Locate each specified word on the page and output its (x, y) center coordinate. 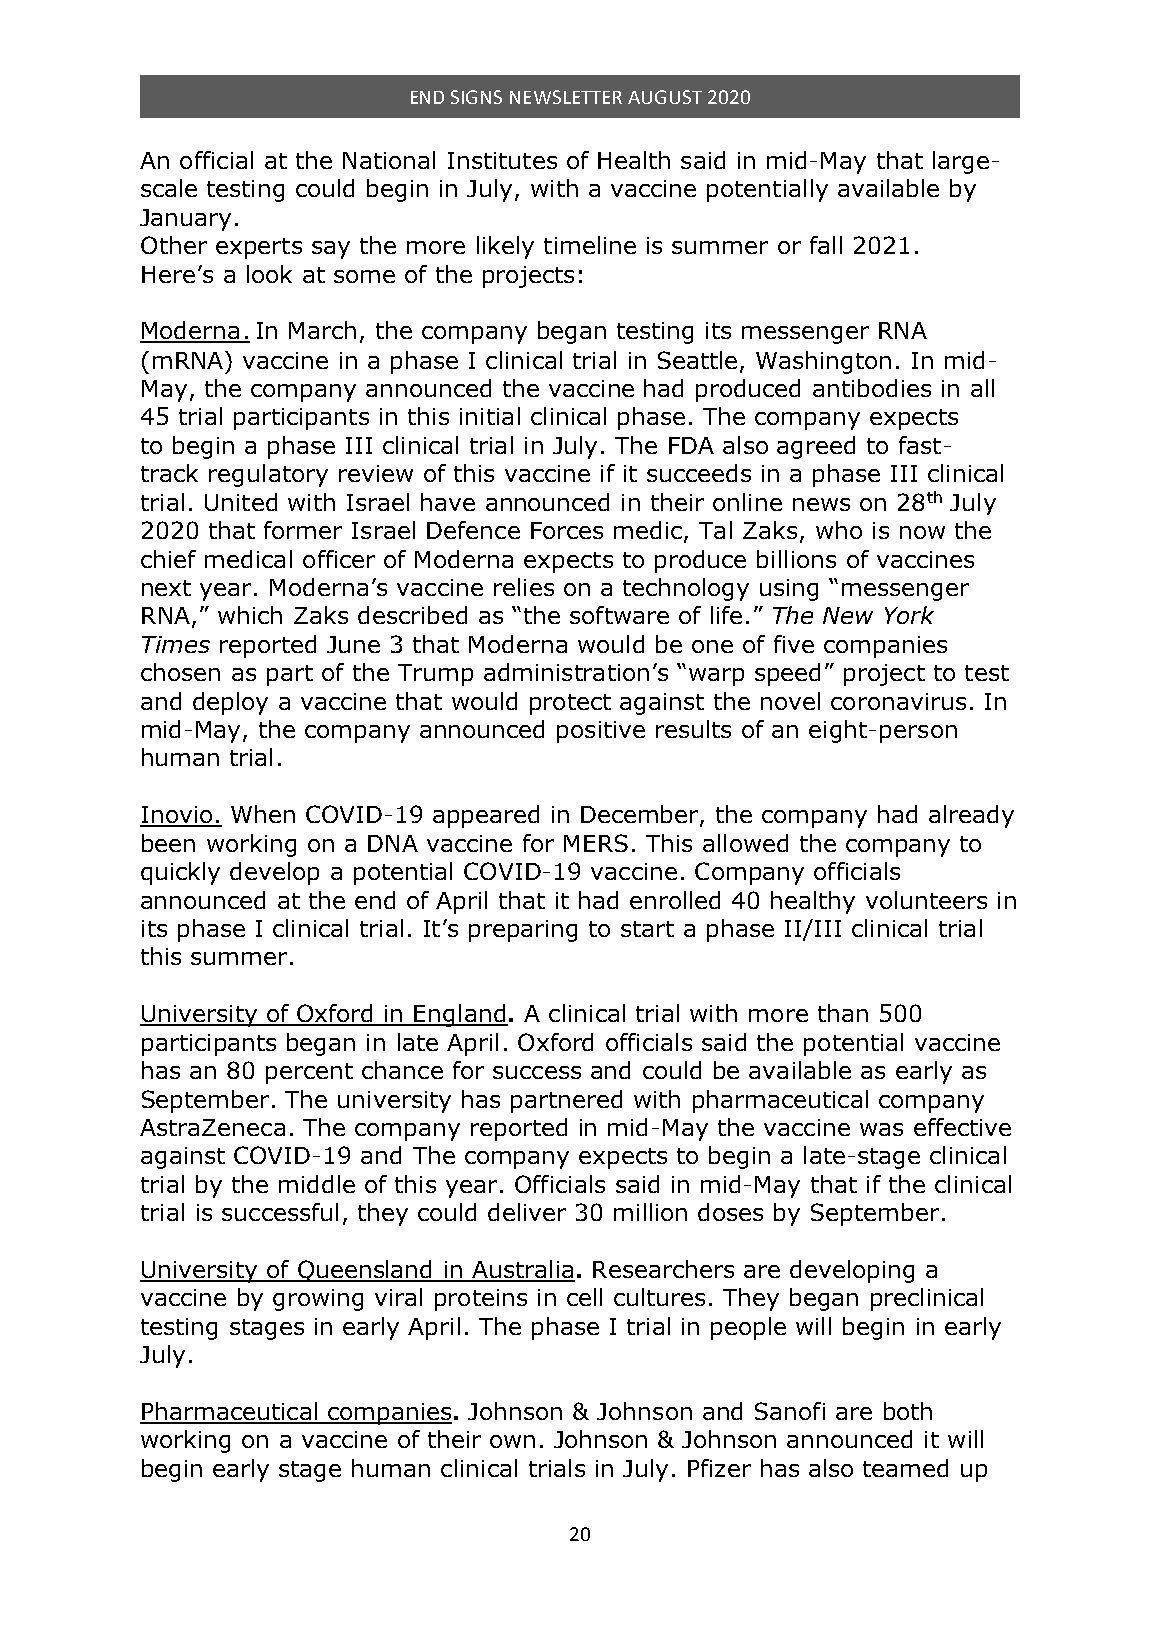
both (908, 1411)
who (839, 530)
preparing (523, 931)
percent (309, 1073)
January (185, 220)
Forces (567, 530)
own (512, 1441)
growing (318, 1300)
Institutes (502, 160)
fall (826, 245)
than (843, 1013)
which (250, 615)
